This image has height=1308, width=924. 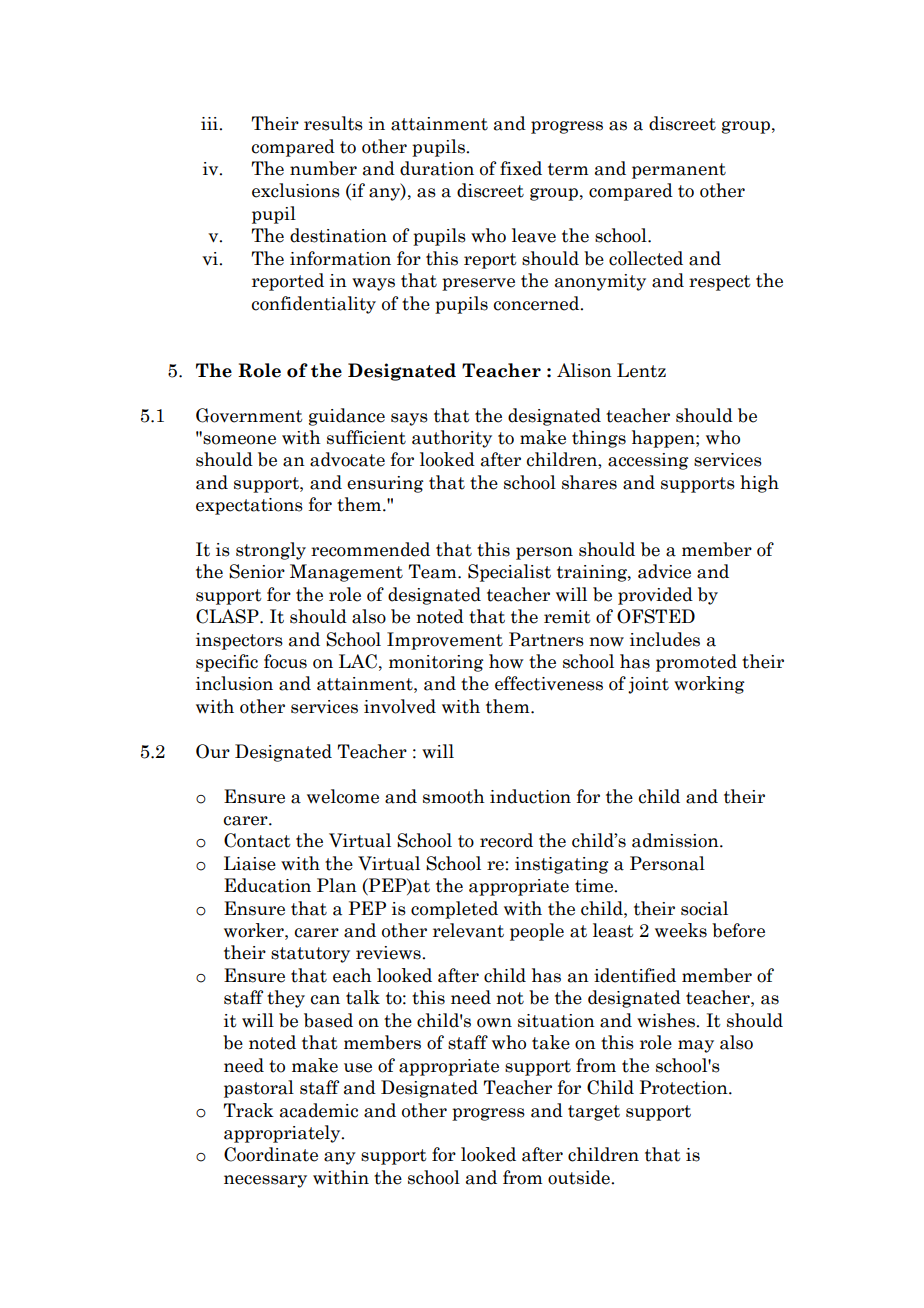 What do you see at coordinates (296, 190) in the image?
I see `exclusions` at bounding box center [296, 190].
